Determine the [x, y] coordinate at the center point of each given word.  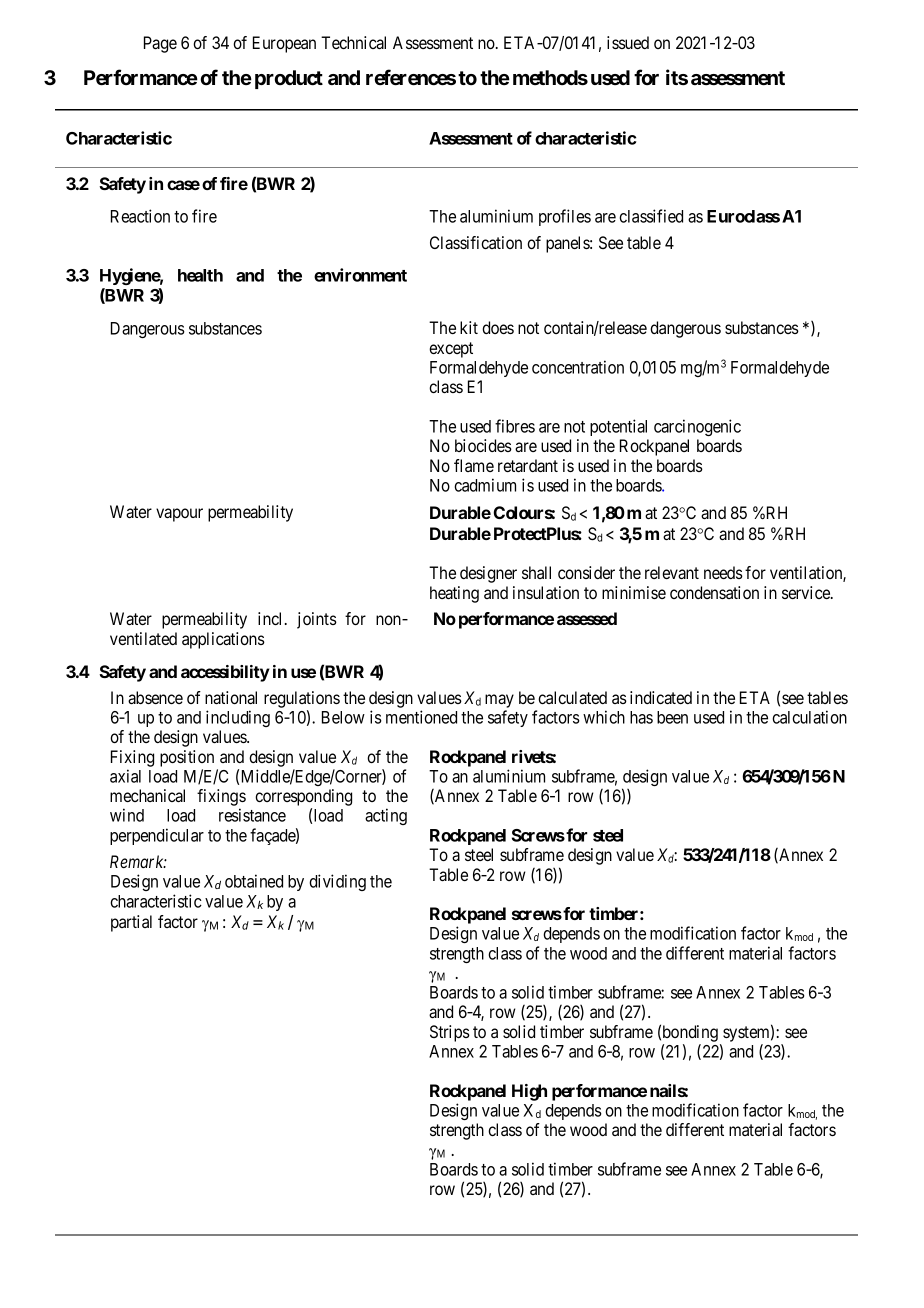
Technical [353, 42]
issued [628, 42]
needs [723, 572]
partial [131, 923]
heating [454, 594]
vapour [179, 515]
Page [160, 44]
